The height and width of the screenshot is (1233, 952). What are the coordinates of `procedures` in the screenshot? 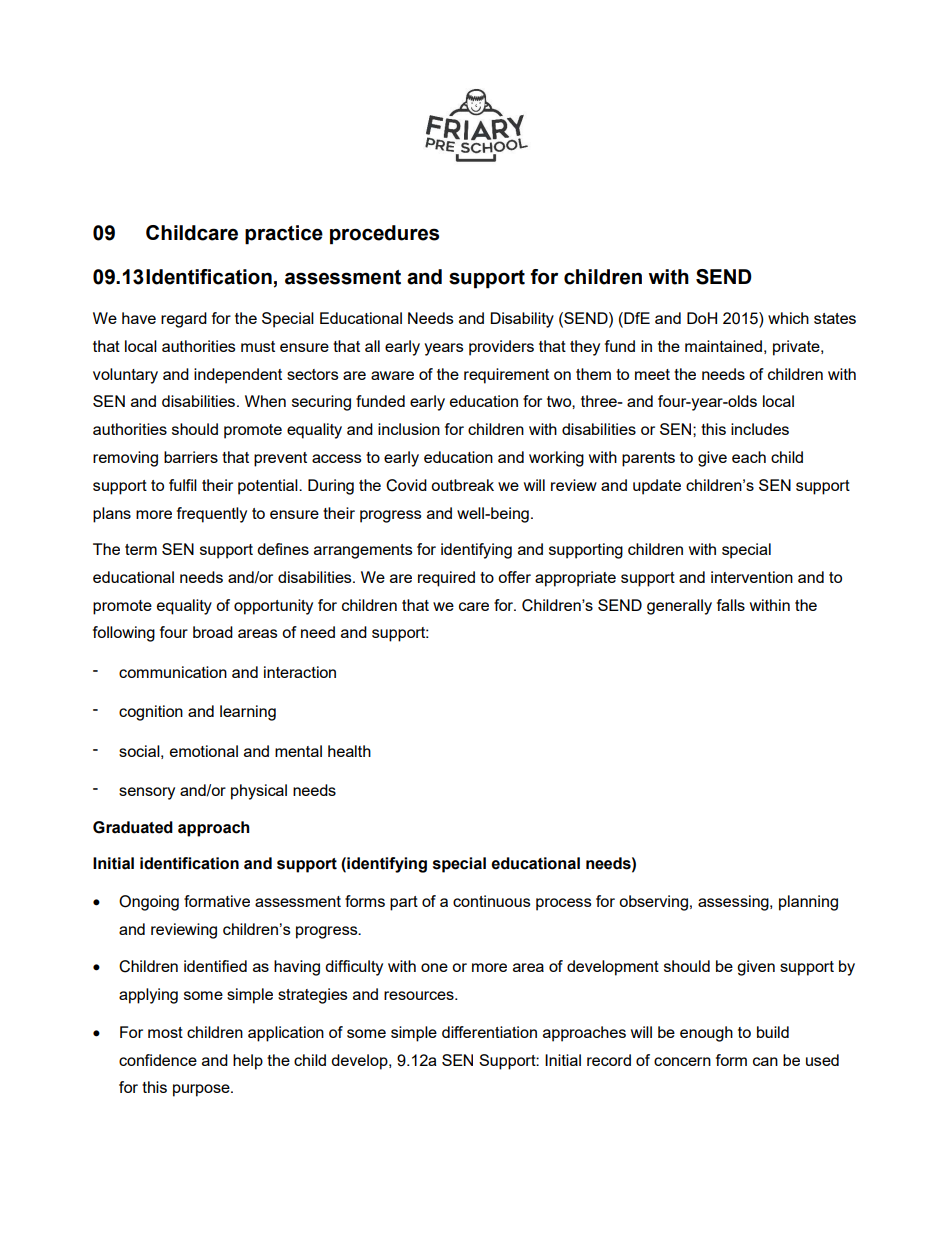 It's located at (384, 235).
